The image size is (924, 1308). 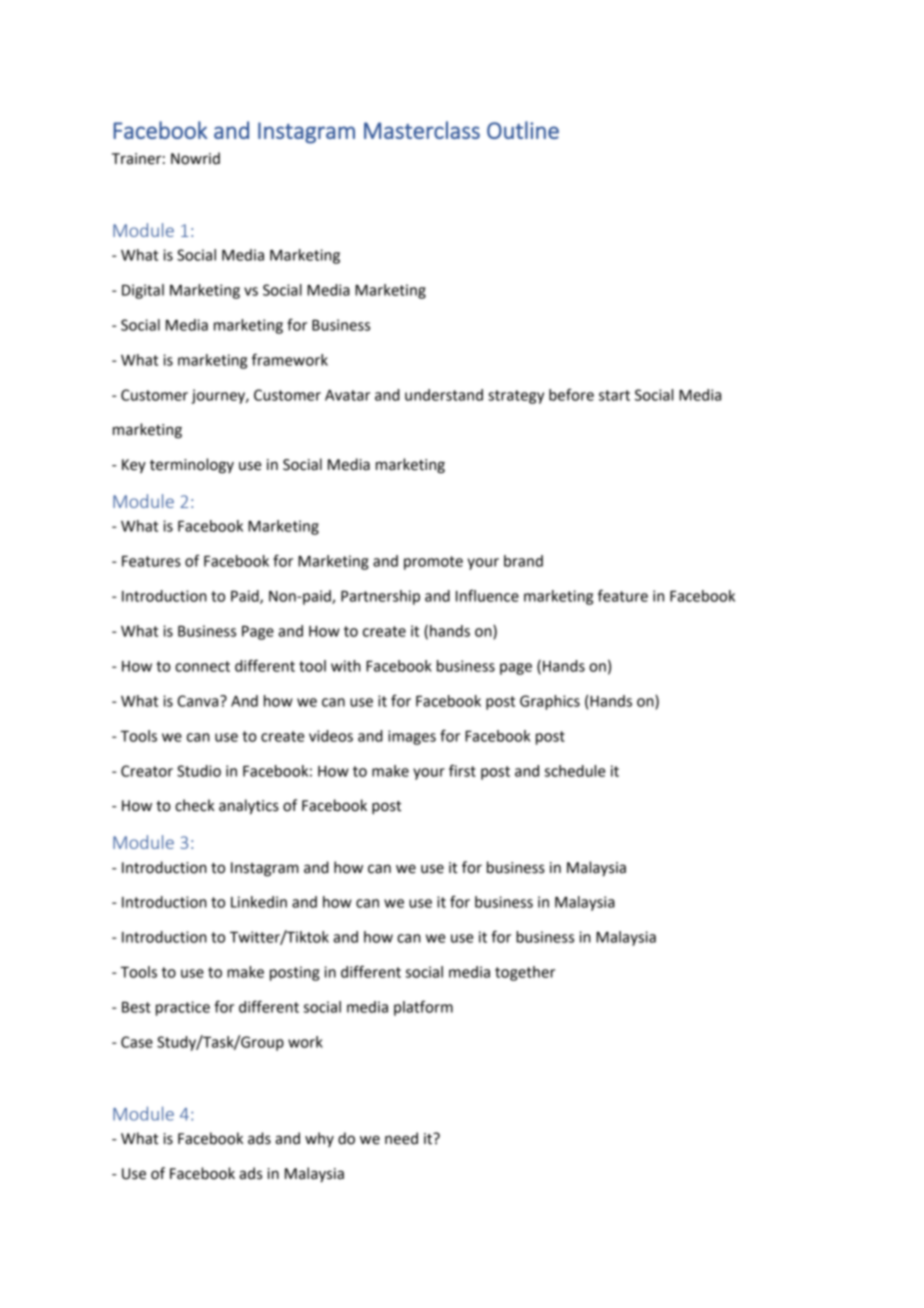 What do you see at coordinates (550, 702) in the page?
I see `Graphics` at bounding box center [550, 702].
